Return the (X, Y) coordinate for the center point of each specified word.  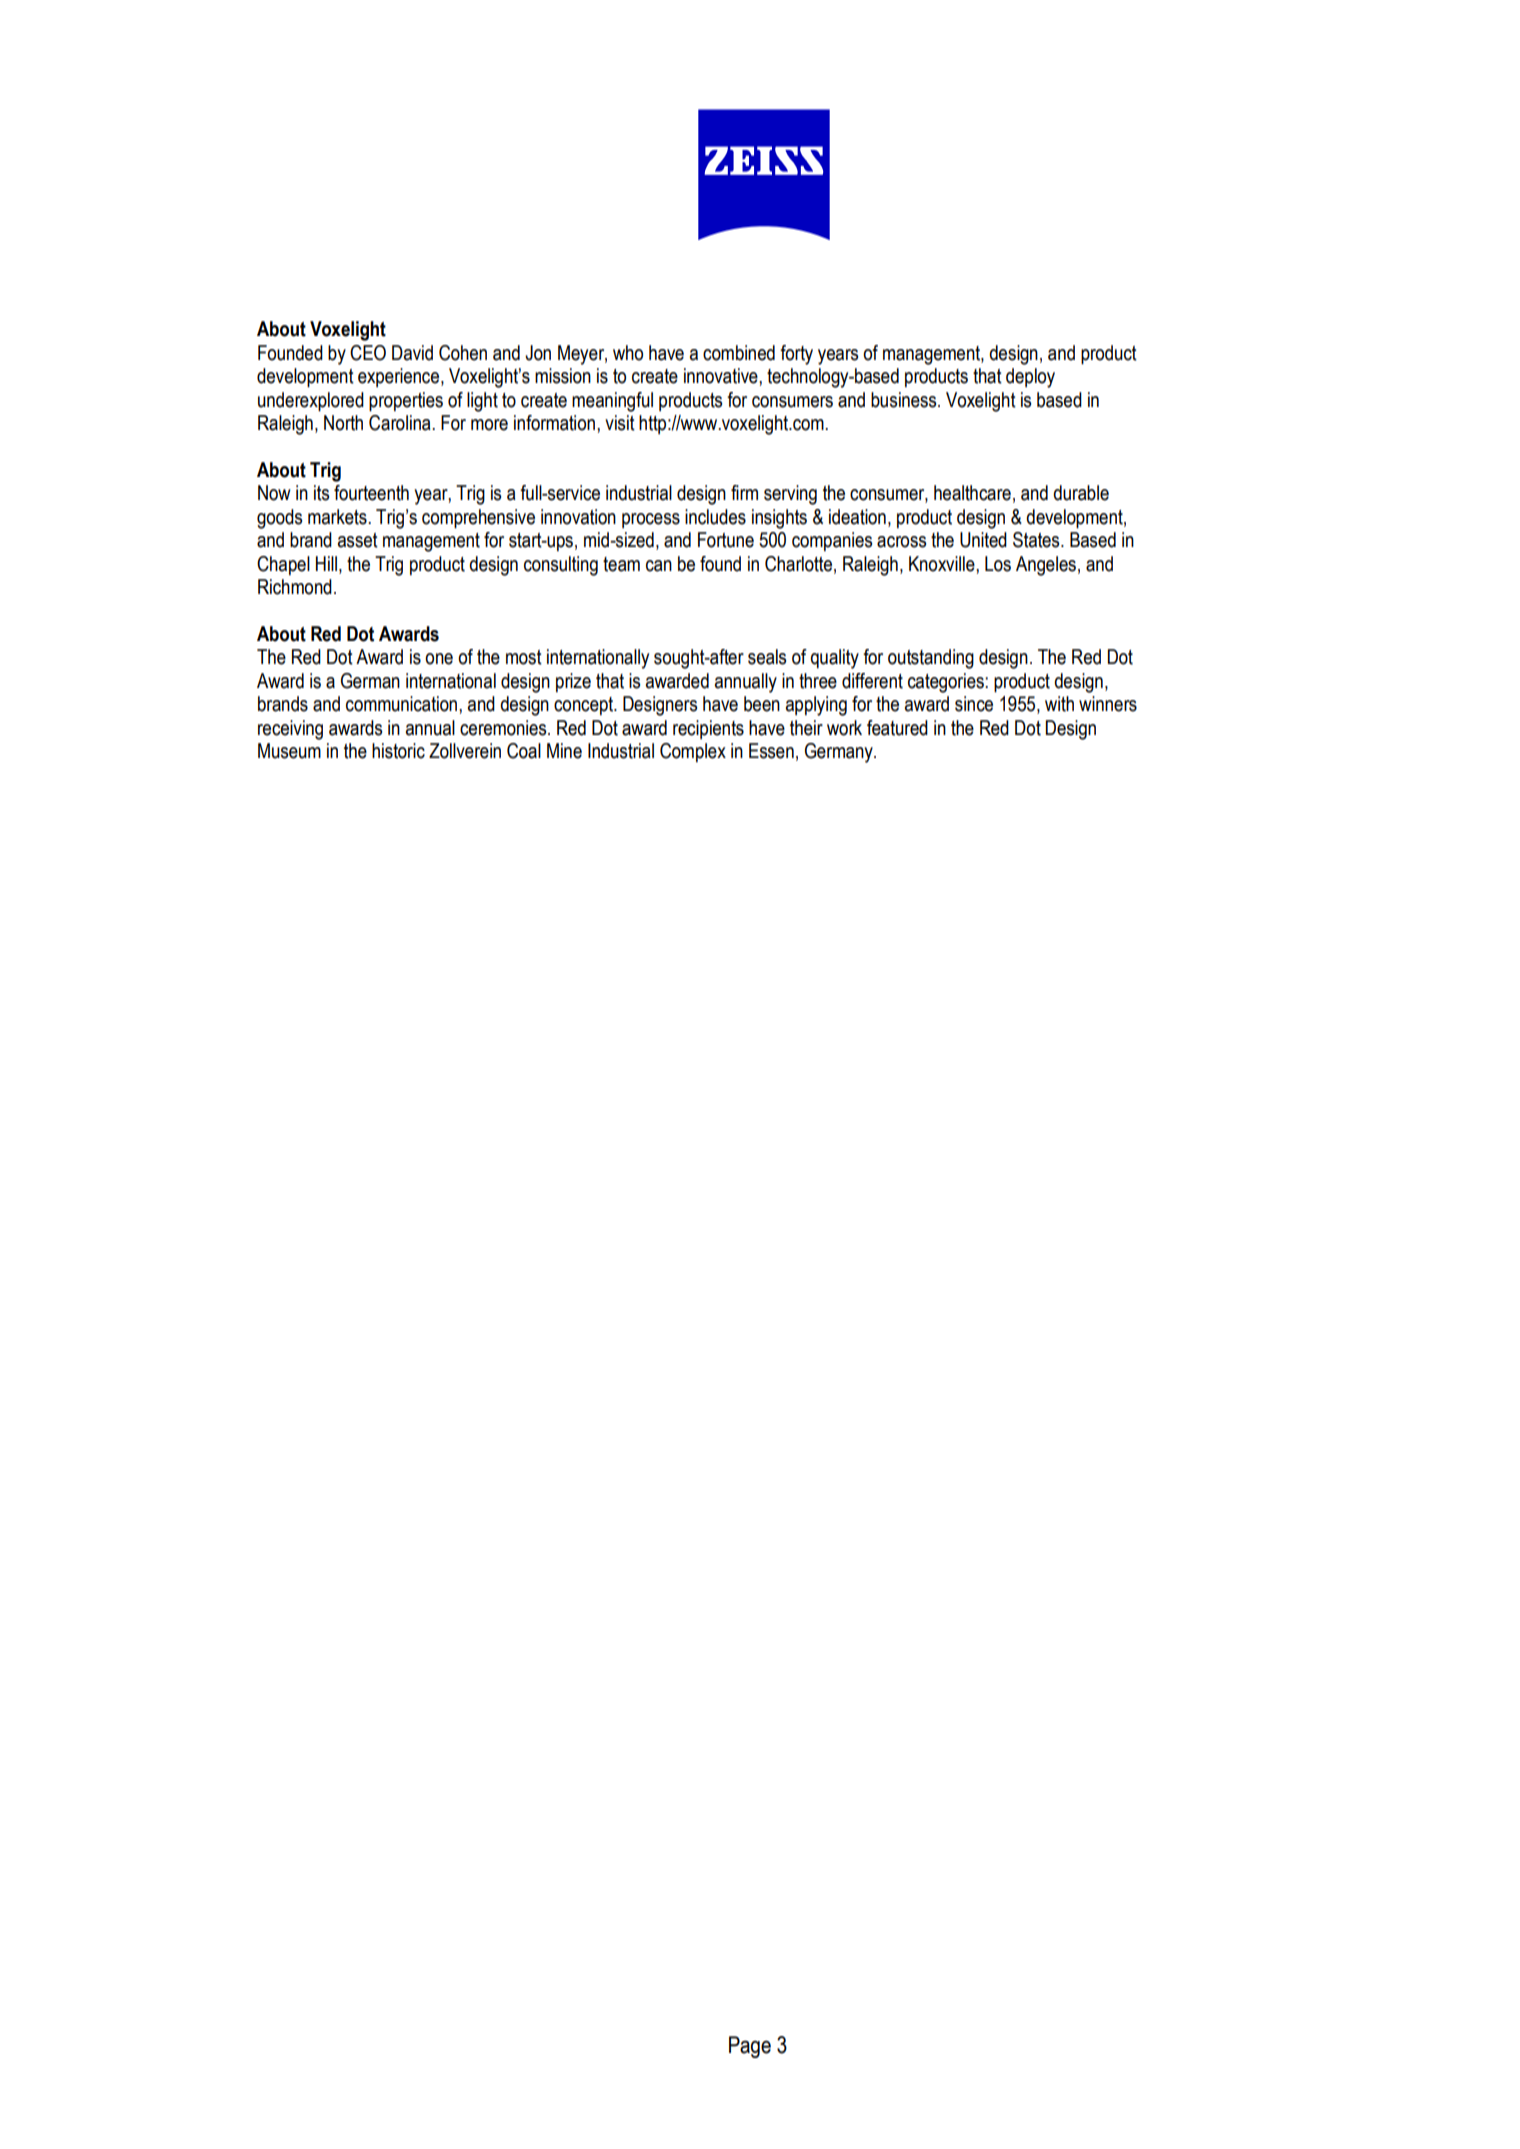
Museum (289, 751)
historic (398, 751)
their (806, 728)
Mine (564, 751)
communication (403, 704)
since (974, 704)
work (844, 728)
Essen (771, 751)
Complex (693, 752)
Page (750, 2047)
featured (897, 728)
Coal (524, 751)
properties (406, 401)
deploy (1030, 378)
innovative (722, 376)
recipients (708, 729)
